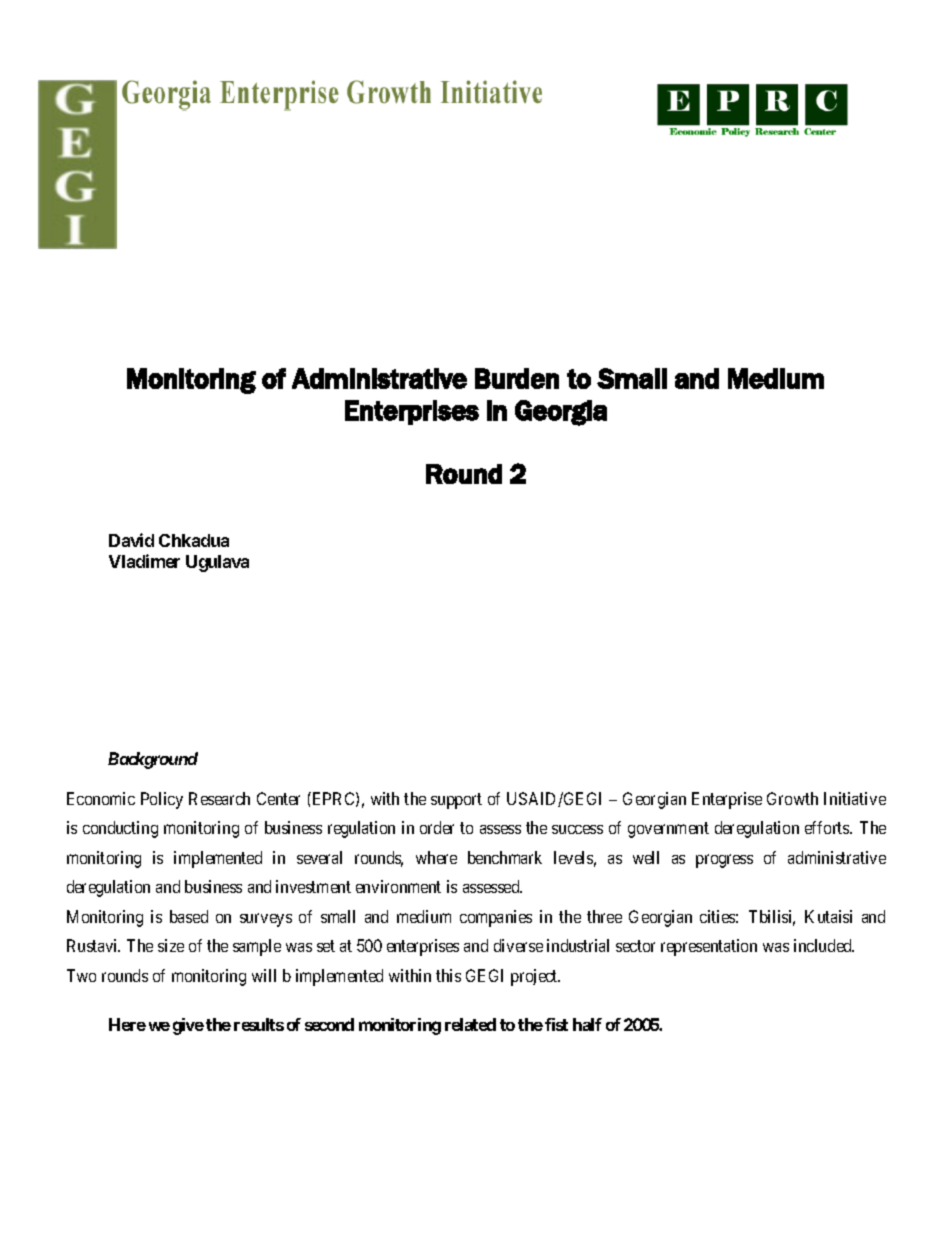 Image resolution: width=952 pixels, height=1233 pixels. I want to click on Initiative, so click(855, 798).
